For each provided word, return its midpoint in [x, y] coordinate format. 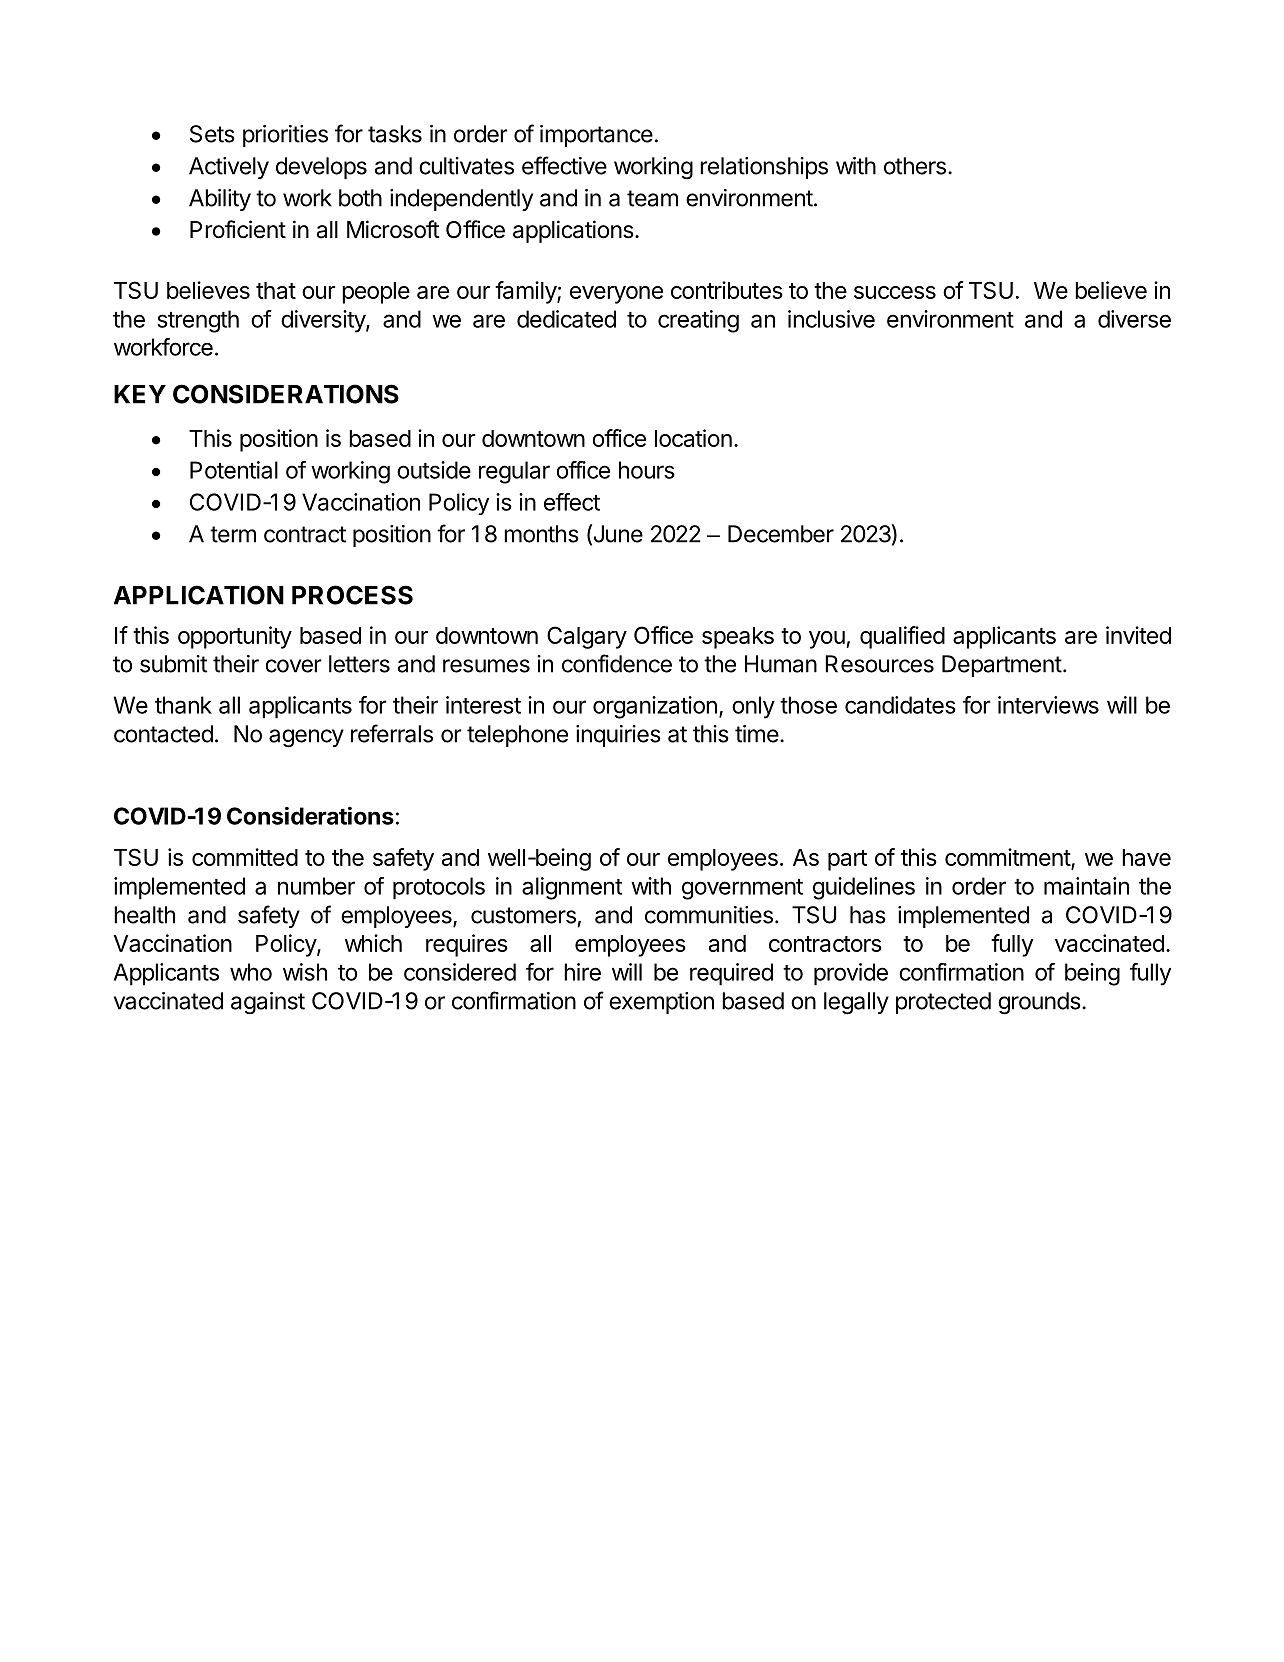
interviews [1048, 705]
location [693, 438]
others [915, 166]
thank [183, 705]
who [251, 972]
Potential [234, 470]
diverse [1134, 319]
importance [596, 136]
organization [655, 707]
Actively [229, 168]
